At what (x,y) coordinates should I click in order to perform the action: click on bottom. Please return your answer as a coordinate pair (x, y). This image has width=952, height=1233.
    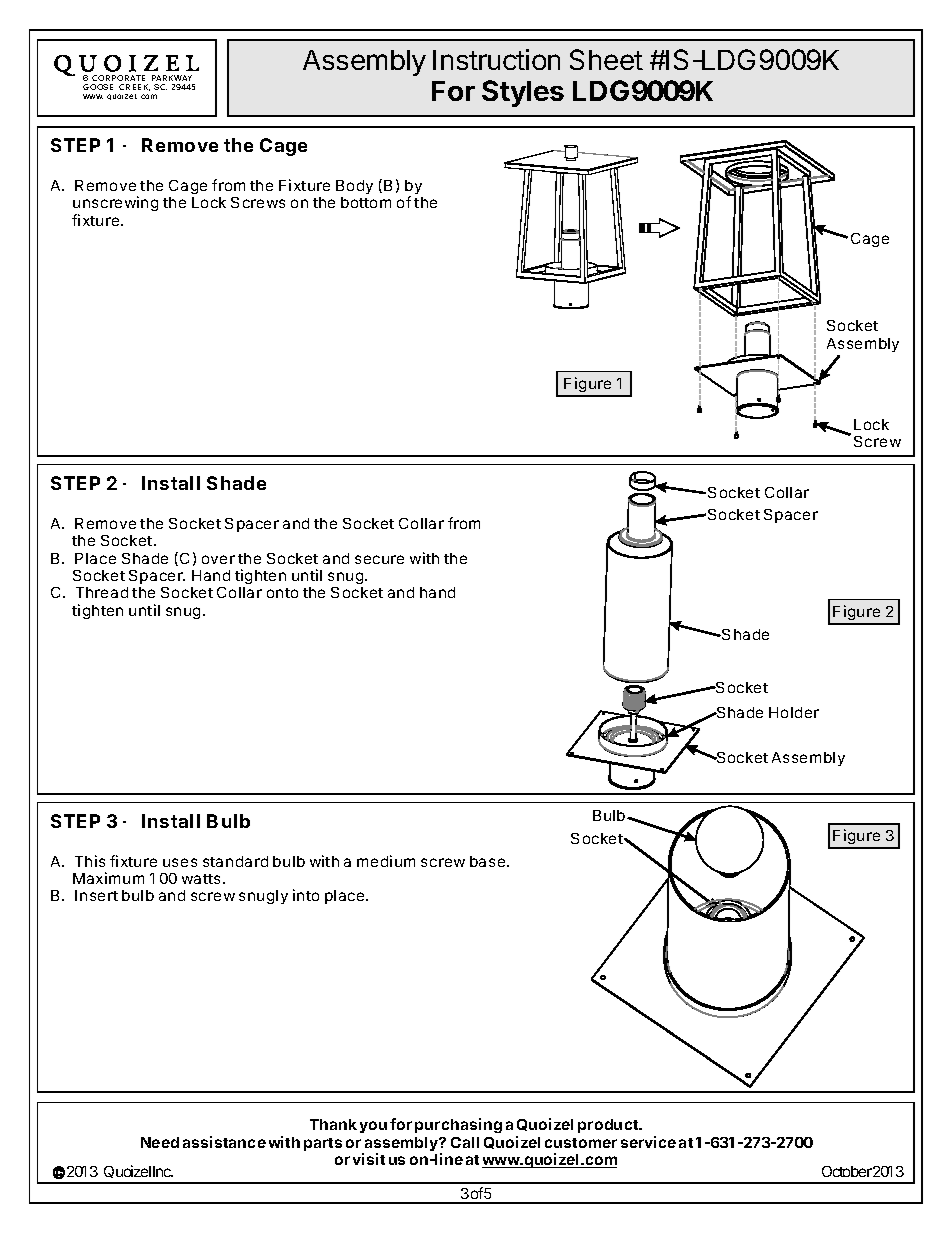
    Looking at the image, I should click on (366, 202).
